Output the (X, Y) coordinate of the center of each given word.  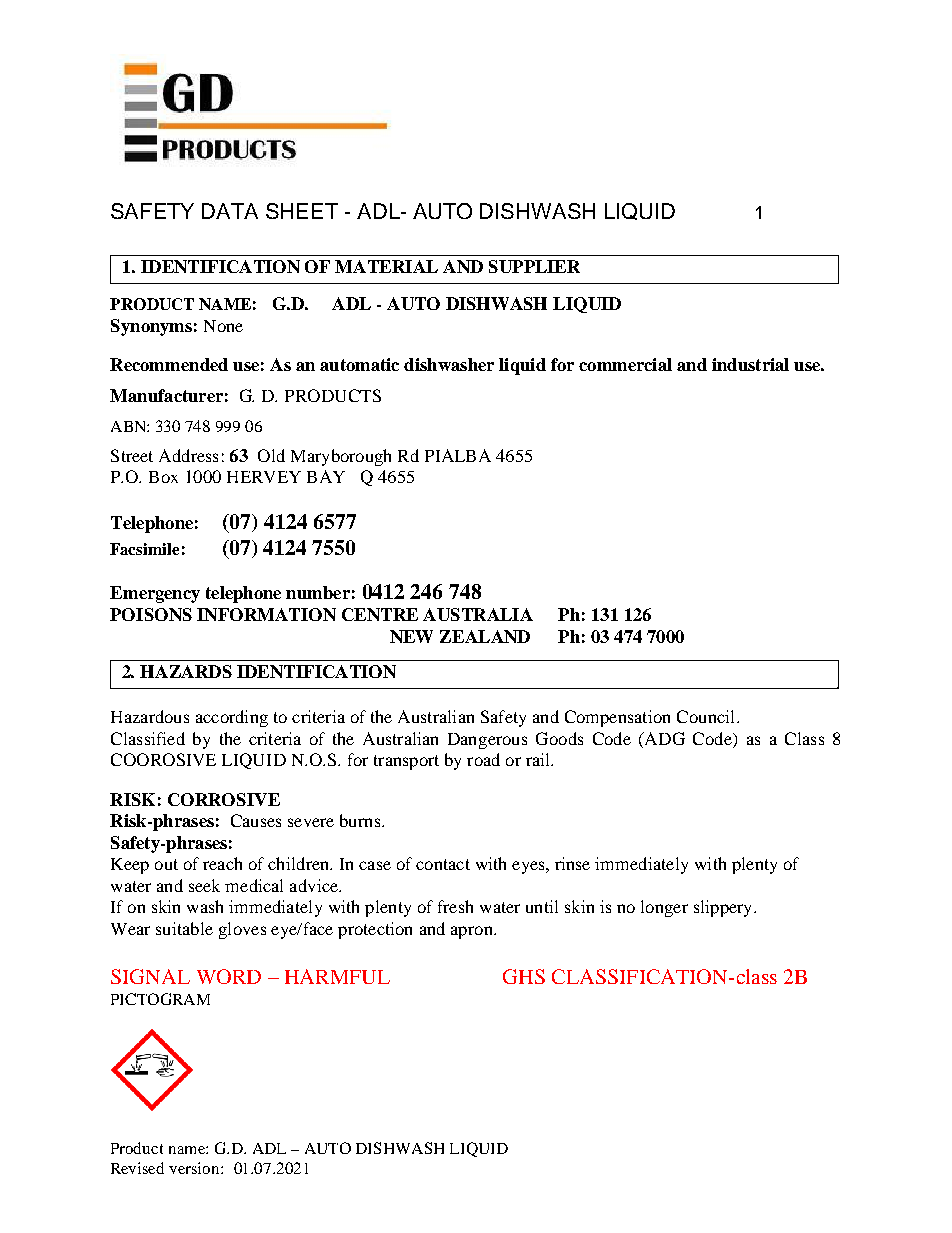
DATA (230, 211)
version (195, 1168)
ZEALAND (485, 636)
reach (222, 863)
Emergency (155, 594)
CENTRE (380, 614)
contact (443, 864)
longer (664, 908)
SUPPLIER (534, 266)
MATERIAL (386, 266)
